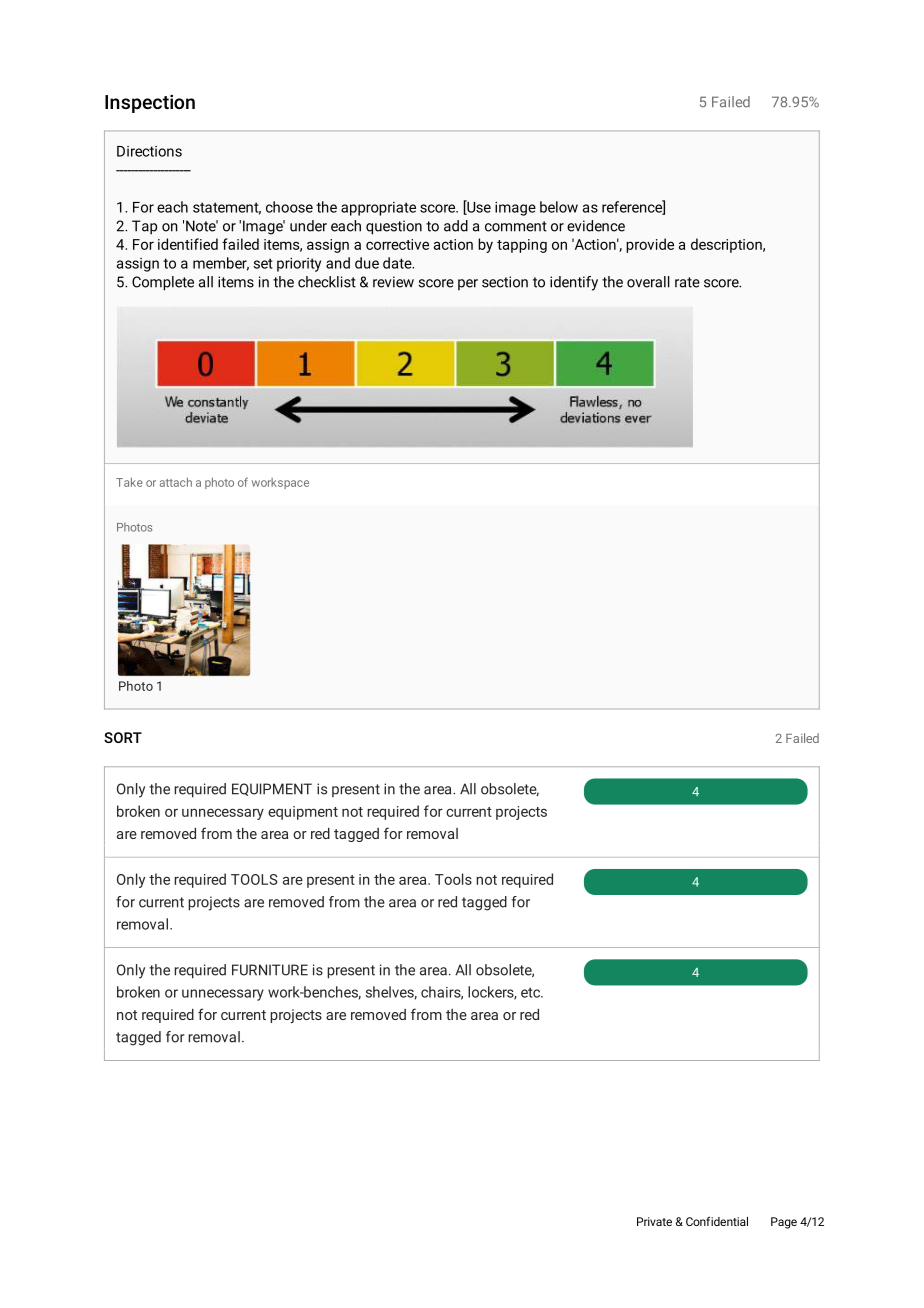 Image resolution: width=924 pixels, height=1308 pixels. What do you see at coordinates (531, 992) in the screenshot?
I see `etc` at bounding box center [531, 992].
